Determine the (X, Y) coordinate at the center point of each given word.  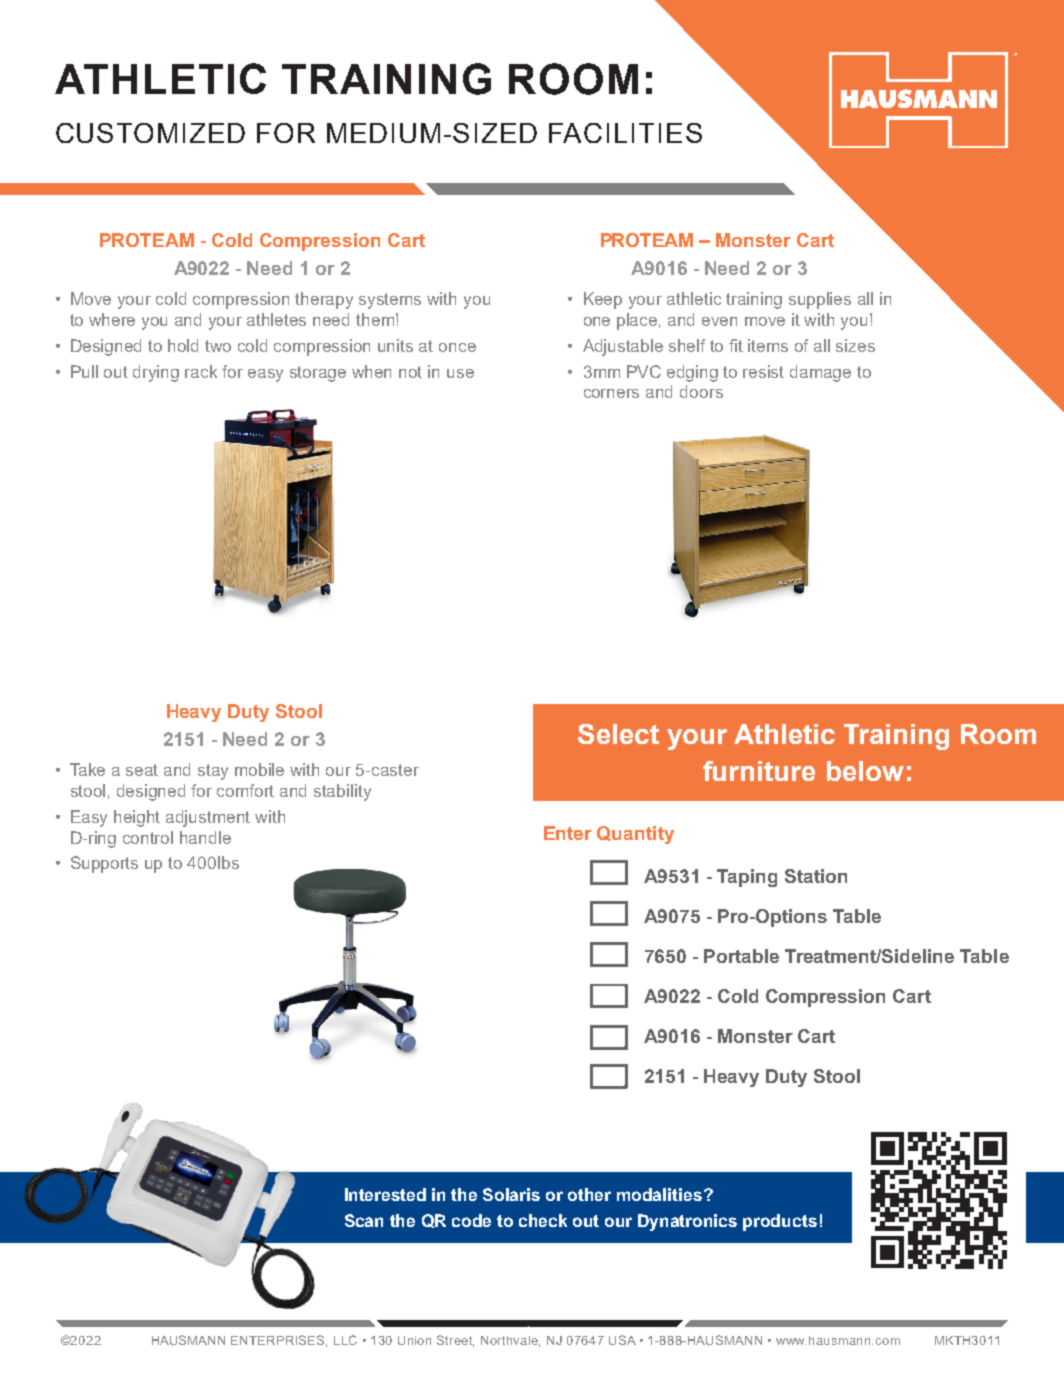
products (780, 1222)
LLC (345, 1340)
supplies (820, 300)
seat (142, 770)
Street (455, 1341)
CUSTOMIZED (150, 133)
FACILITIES (625, 133)
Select (618, 734)
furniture (759, 771)
